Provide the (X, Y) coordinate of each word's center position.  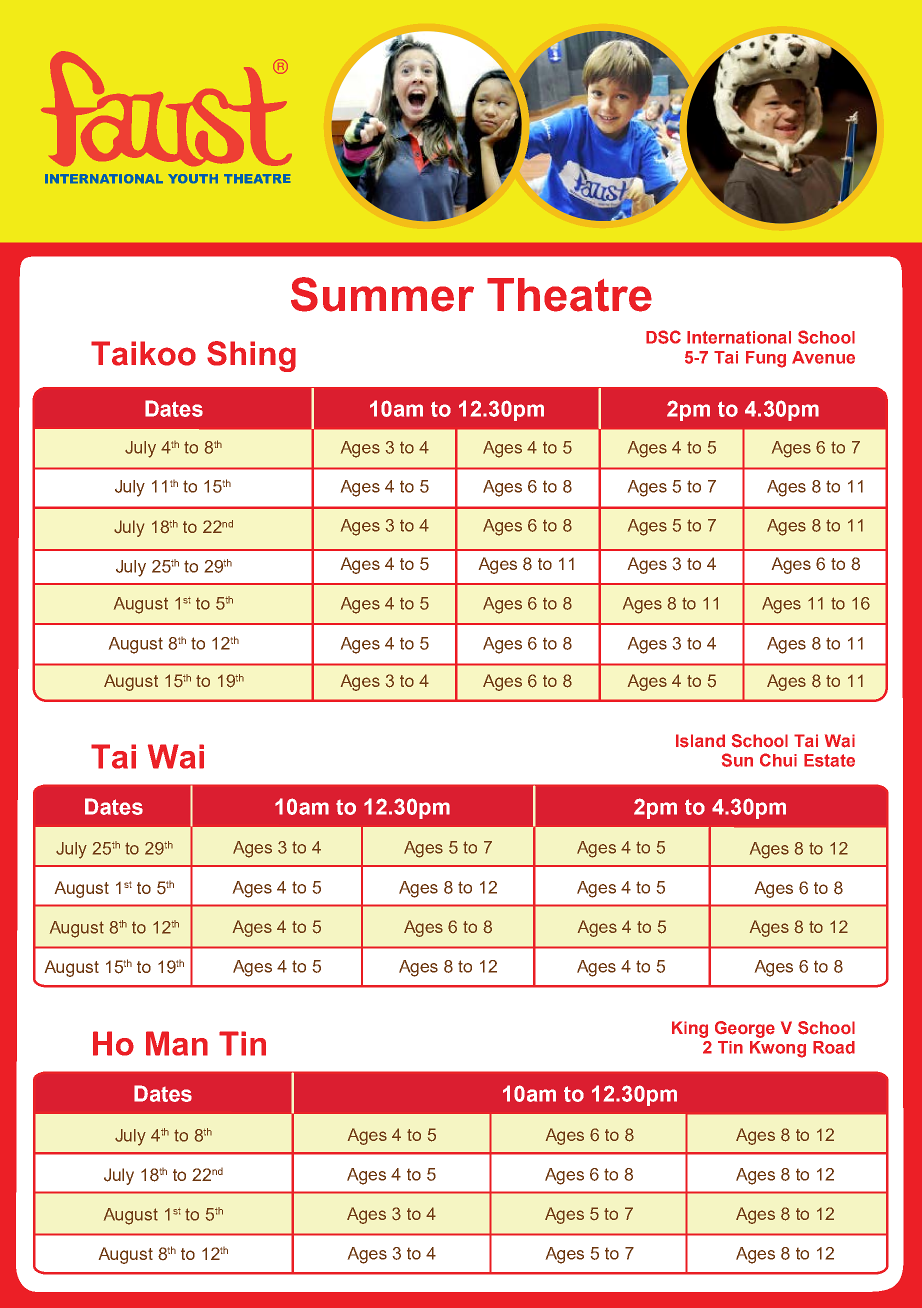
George (745, 1029)
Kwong (778, 1049)
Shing (251, 356)
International (739, 337)
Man (177, 1043)
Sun (737, 760)
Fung (766, 359)
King (690, 1029)
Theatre (569, 295)
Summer (382, 294)
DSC (663, 337)
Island (700, 741)
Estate (829, 760)
